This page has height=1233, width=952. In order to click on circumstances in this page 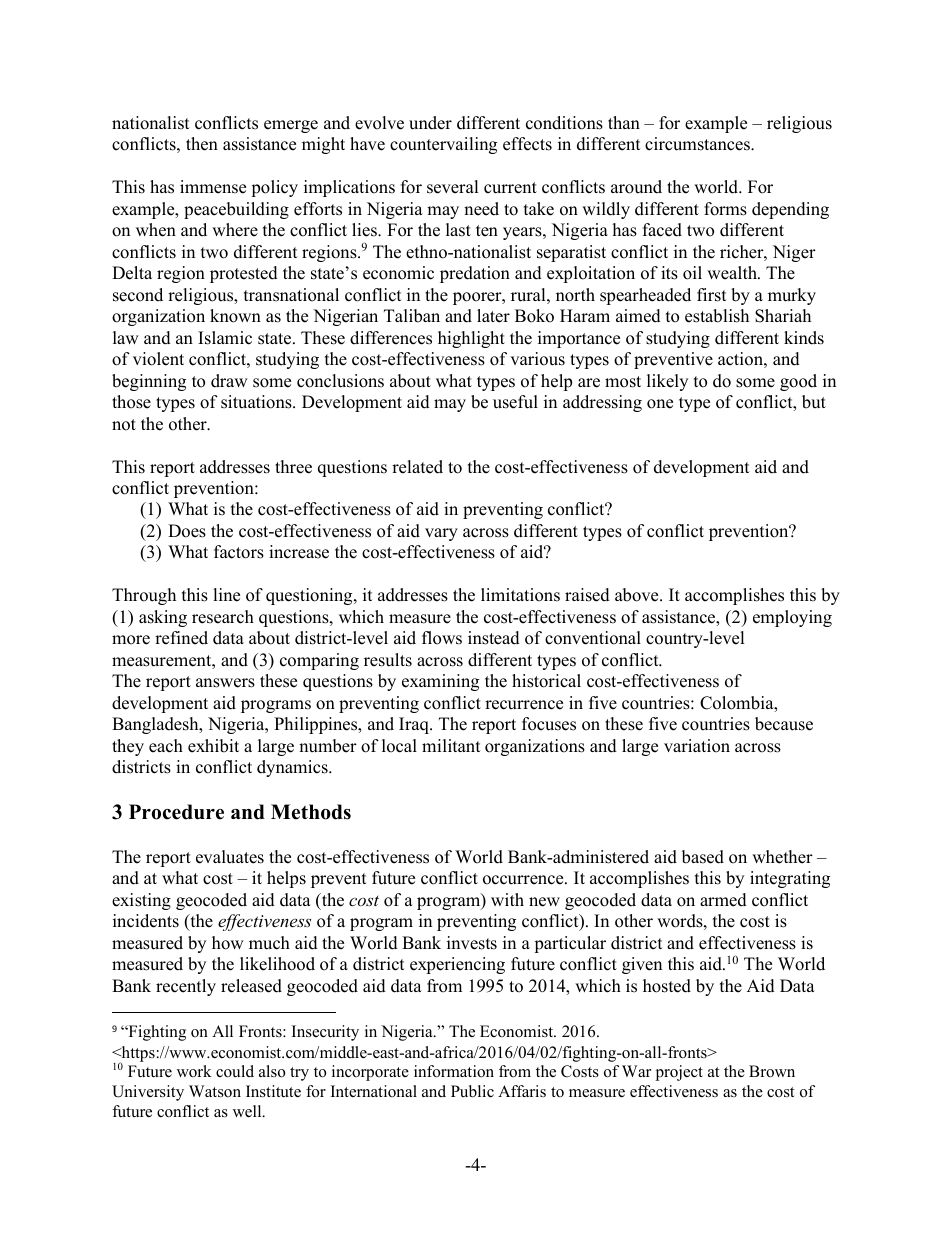, I will do `click(698, 144)`.
